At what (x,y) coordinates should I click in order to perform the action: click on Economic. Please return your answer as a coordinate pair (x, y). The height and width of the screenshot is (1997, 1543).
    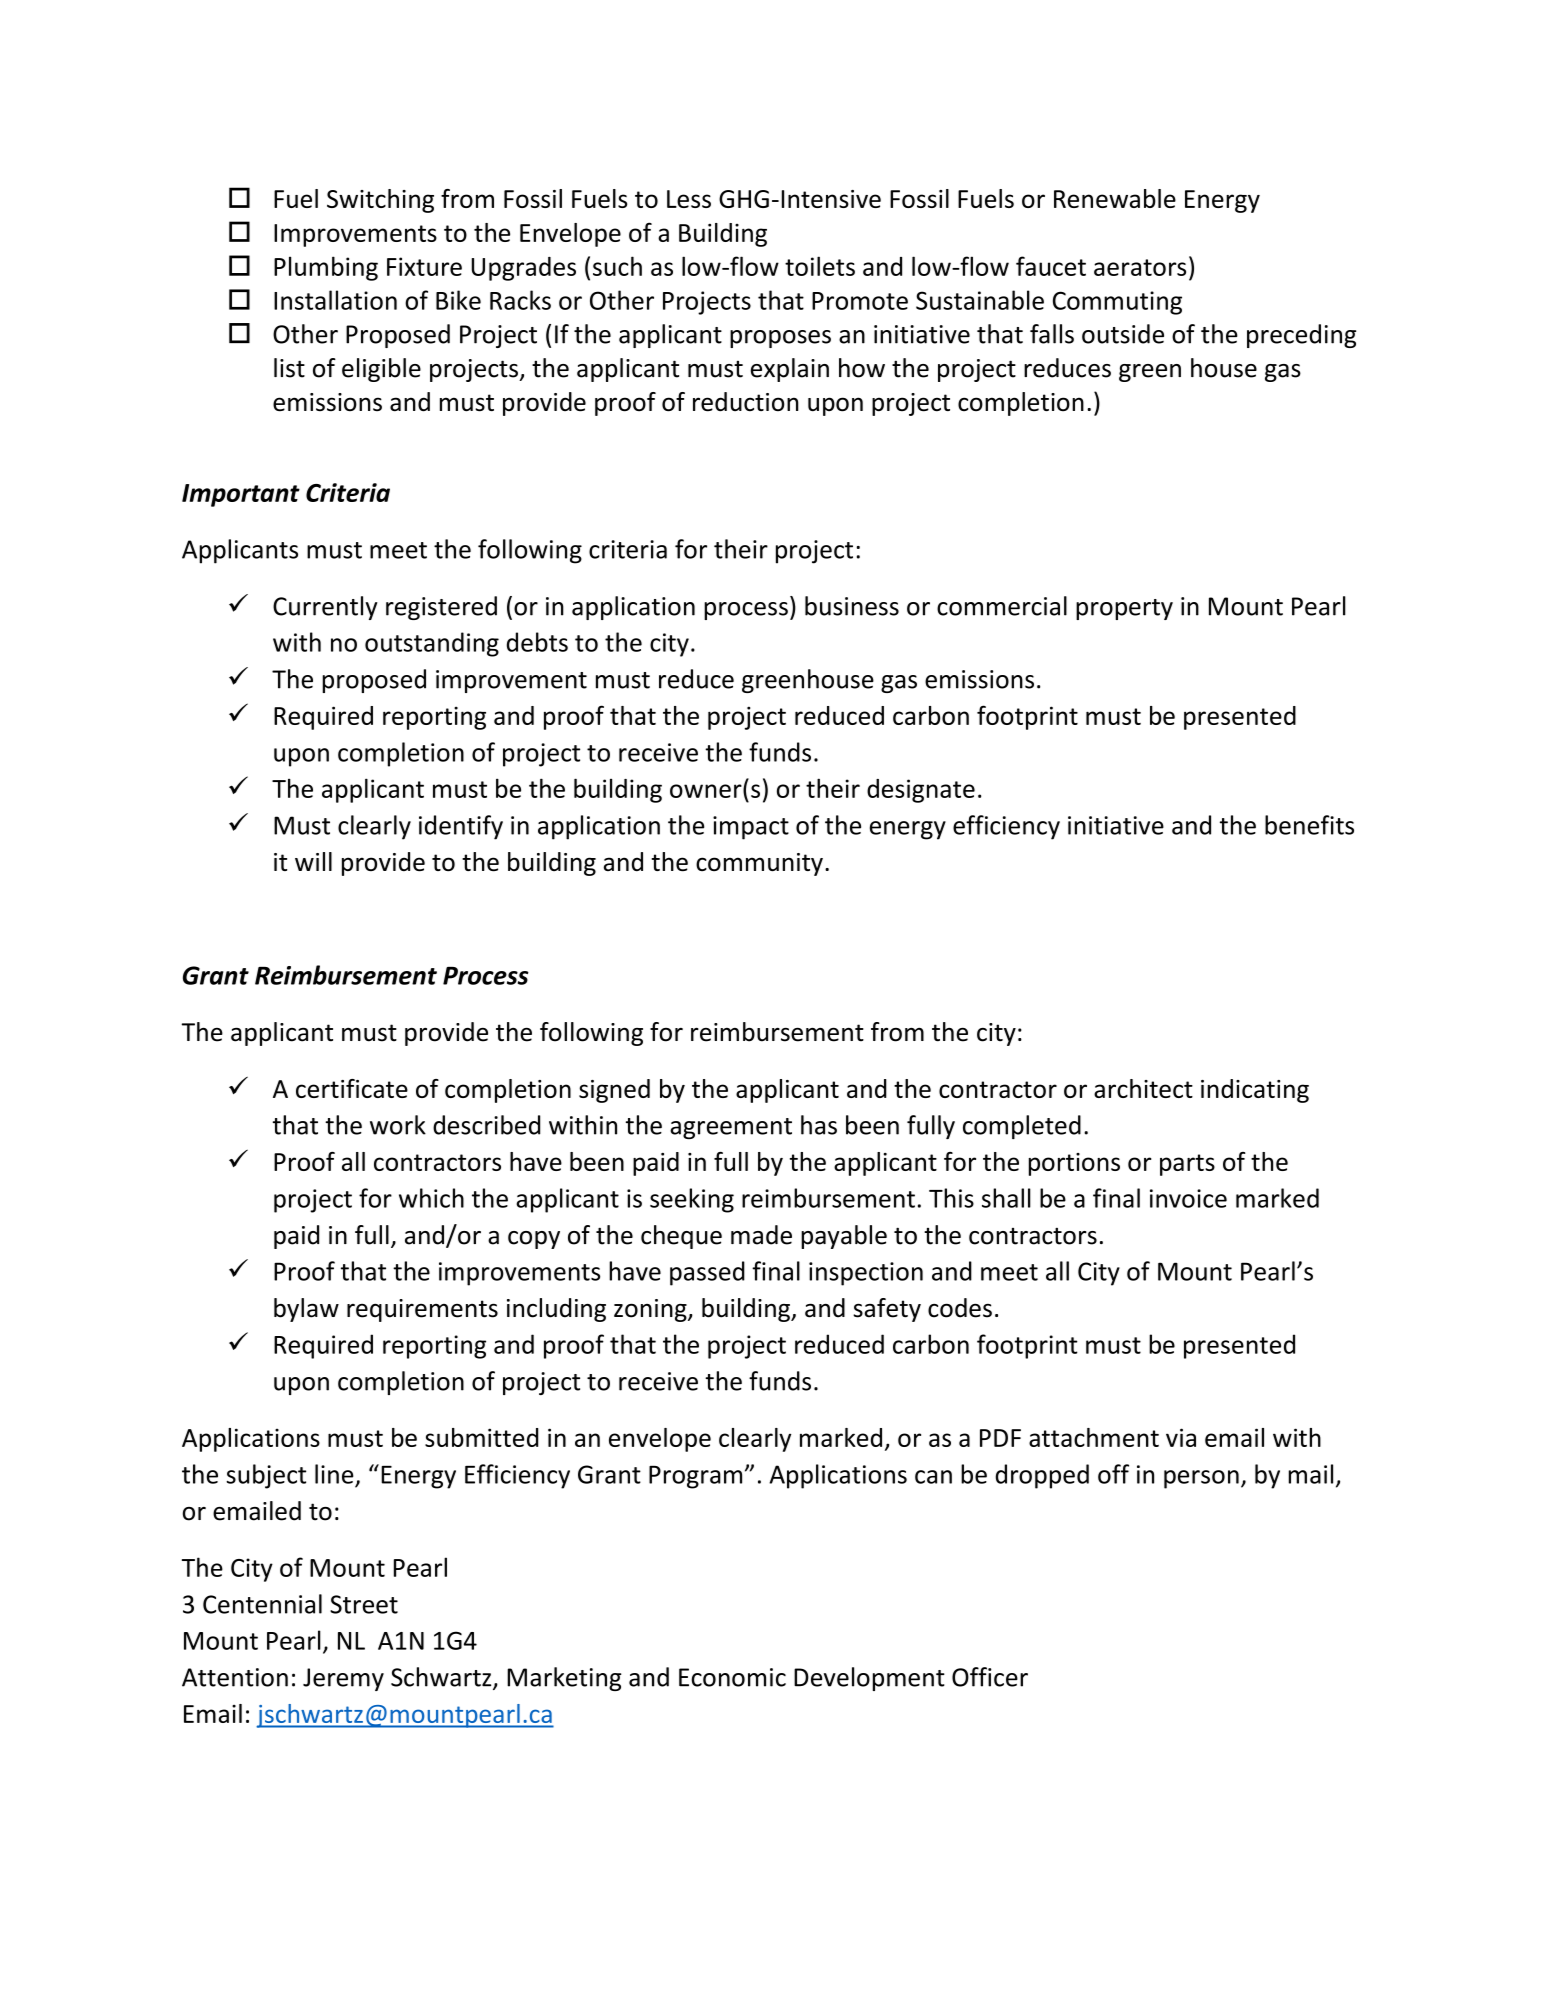
    Looking at the image, I should click on (732, 1677).
